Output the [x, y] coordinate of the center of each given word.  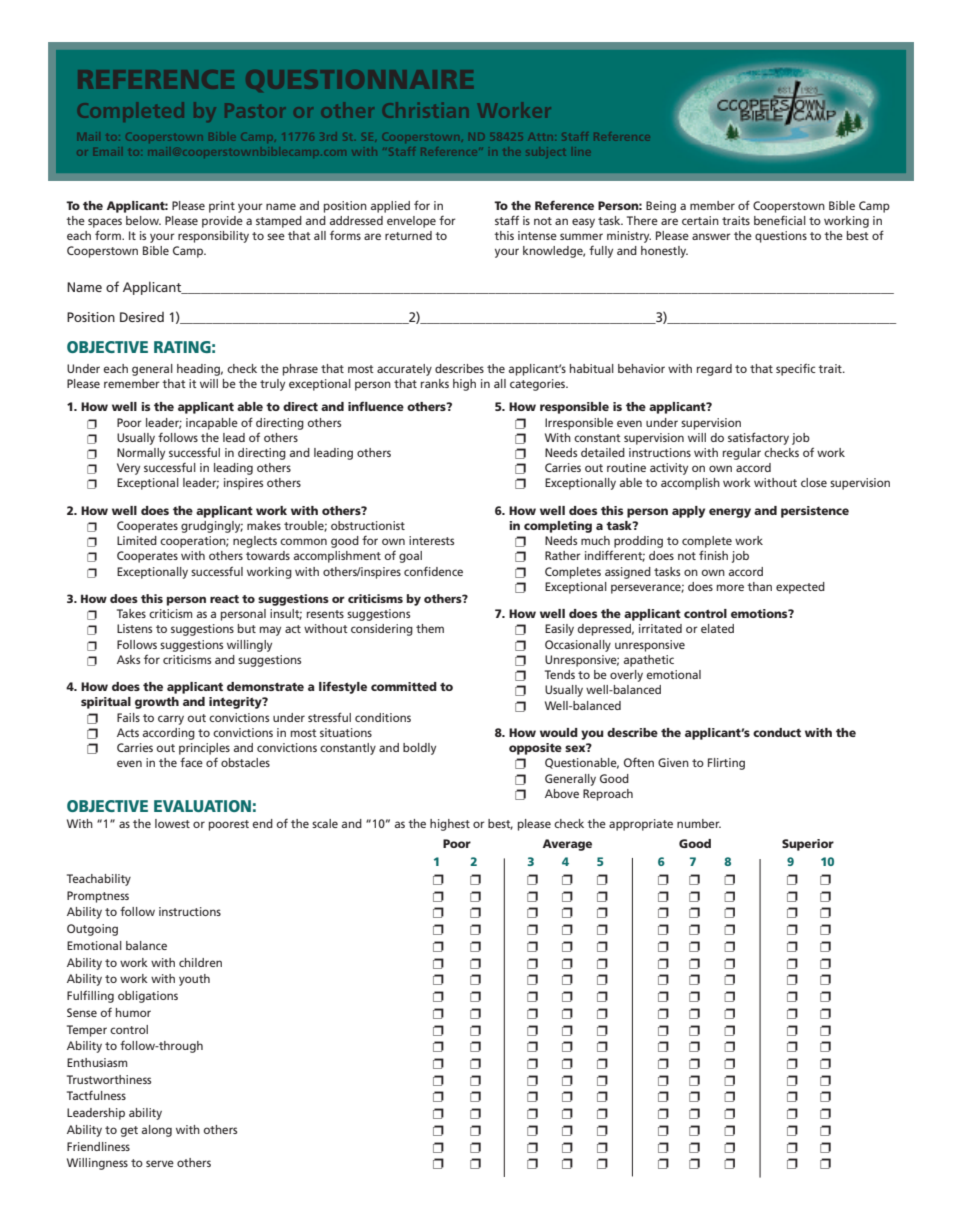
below [143, 220]
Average [567, 845]
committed [404, 686]
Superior [808, 845]
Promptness [98, 897]
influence [376, 406]
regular [742, 454]
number [699, 823]
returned [408, 235]
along [157, 1131]
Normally [141, 454]
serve [160, 1163]
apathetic [649, 661]
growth [157, 703]
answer [711, 236]
